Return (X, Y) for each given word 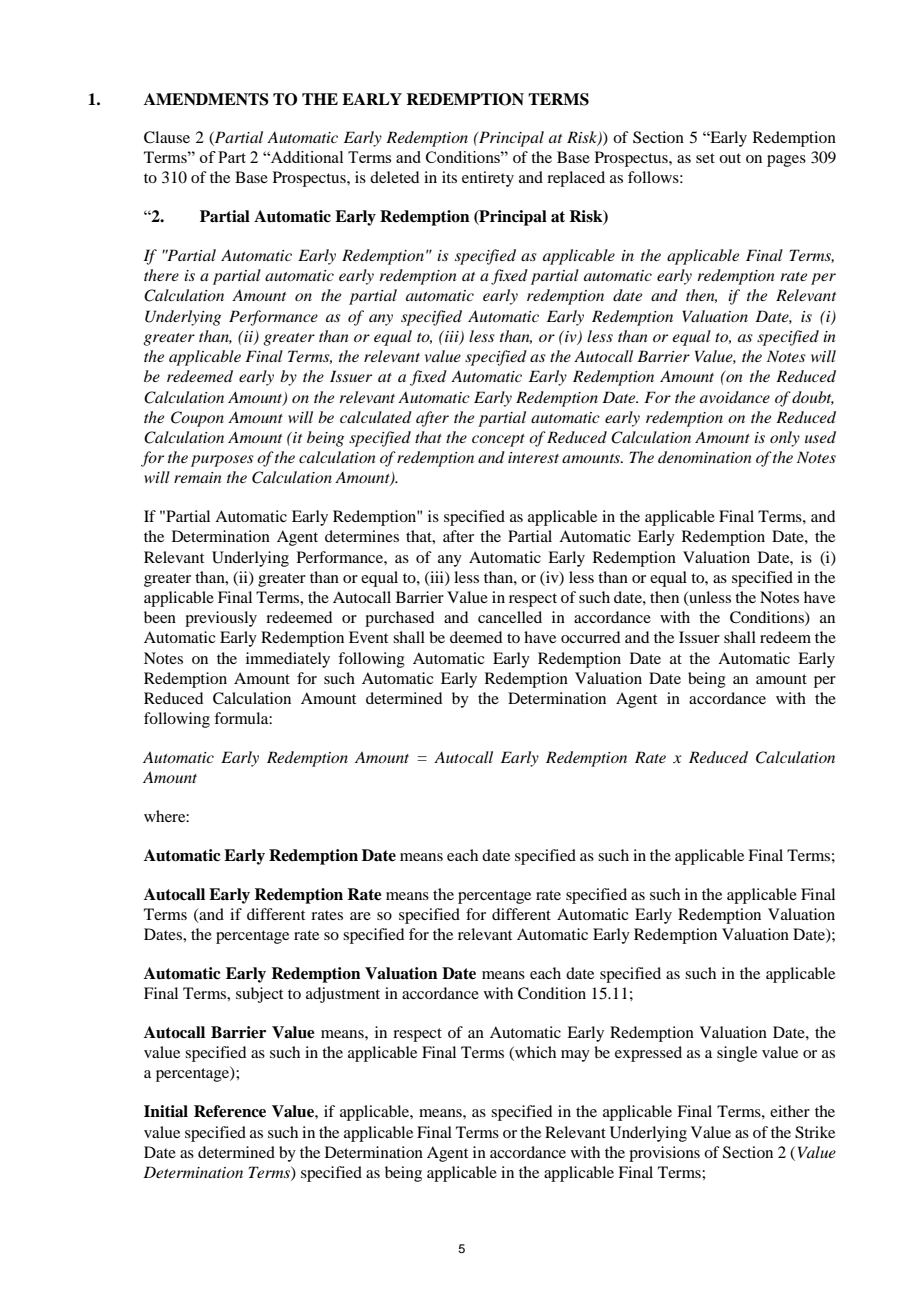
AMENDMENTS (206, 99)
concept (498, 440)
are (360, 916)
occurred (590, 637)
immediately (288, 660)
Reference (230, 1111)
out (730, 158)
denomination (705, 457)
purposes (222, 461)
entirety (488, 179)
